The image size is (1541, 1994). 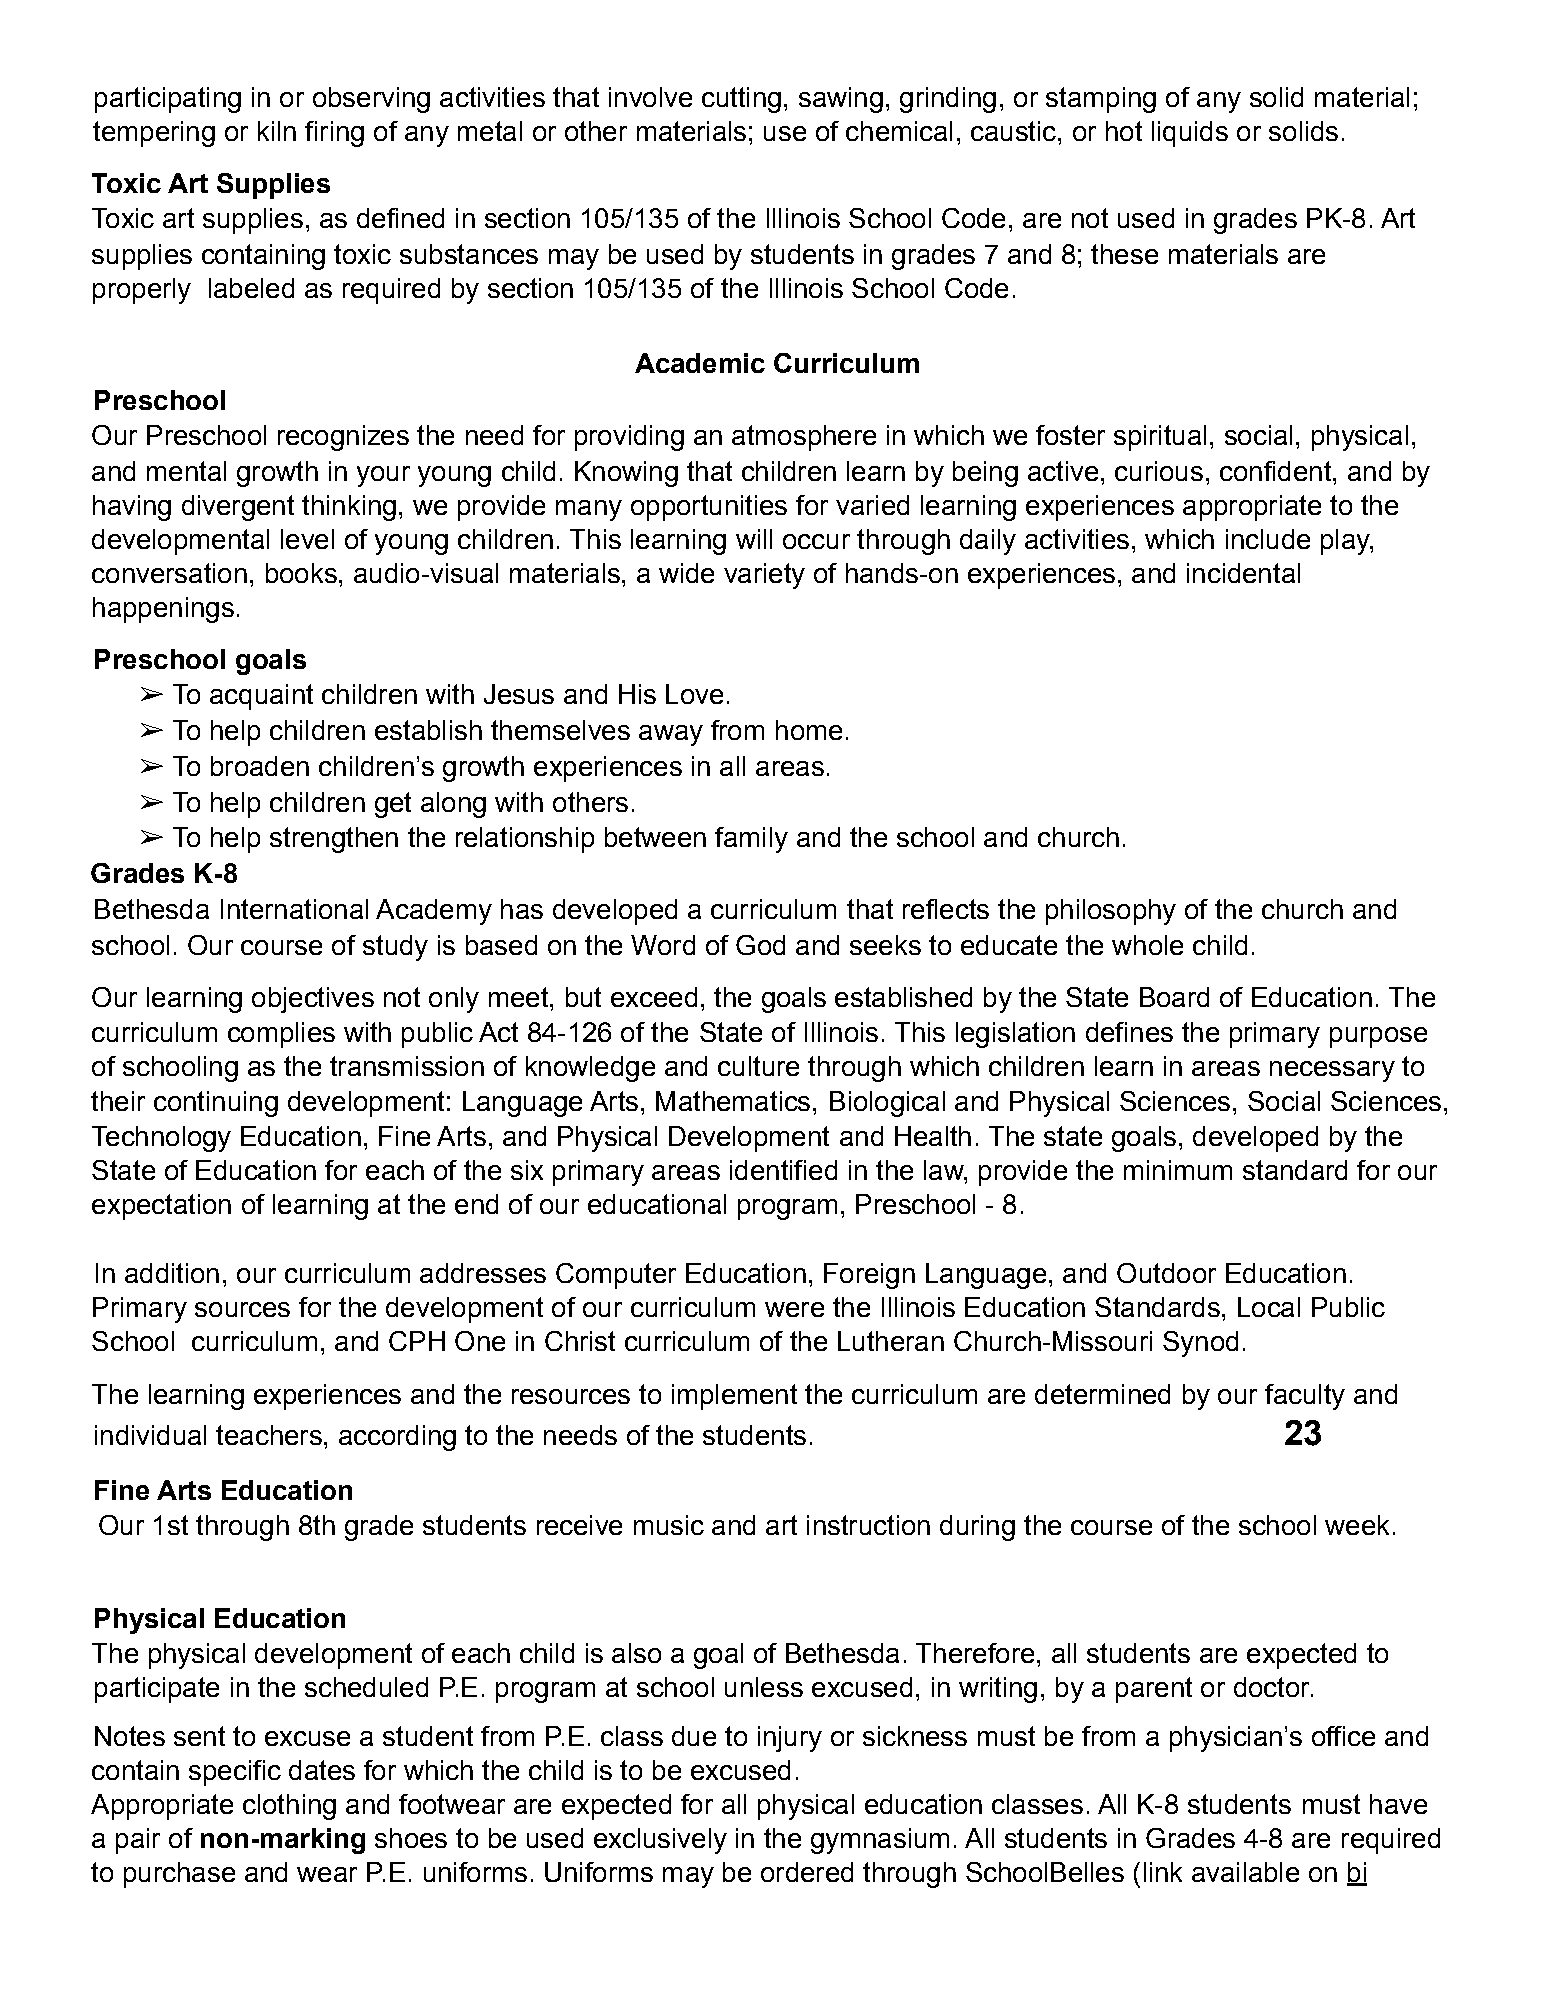 What do you see at coordinates (760, 945) in the image?
I see `God` at bounding box center [760, 945].
